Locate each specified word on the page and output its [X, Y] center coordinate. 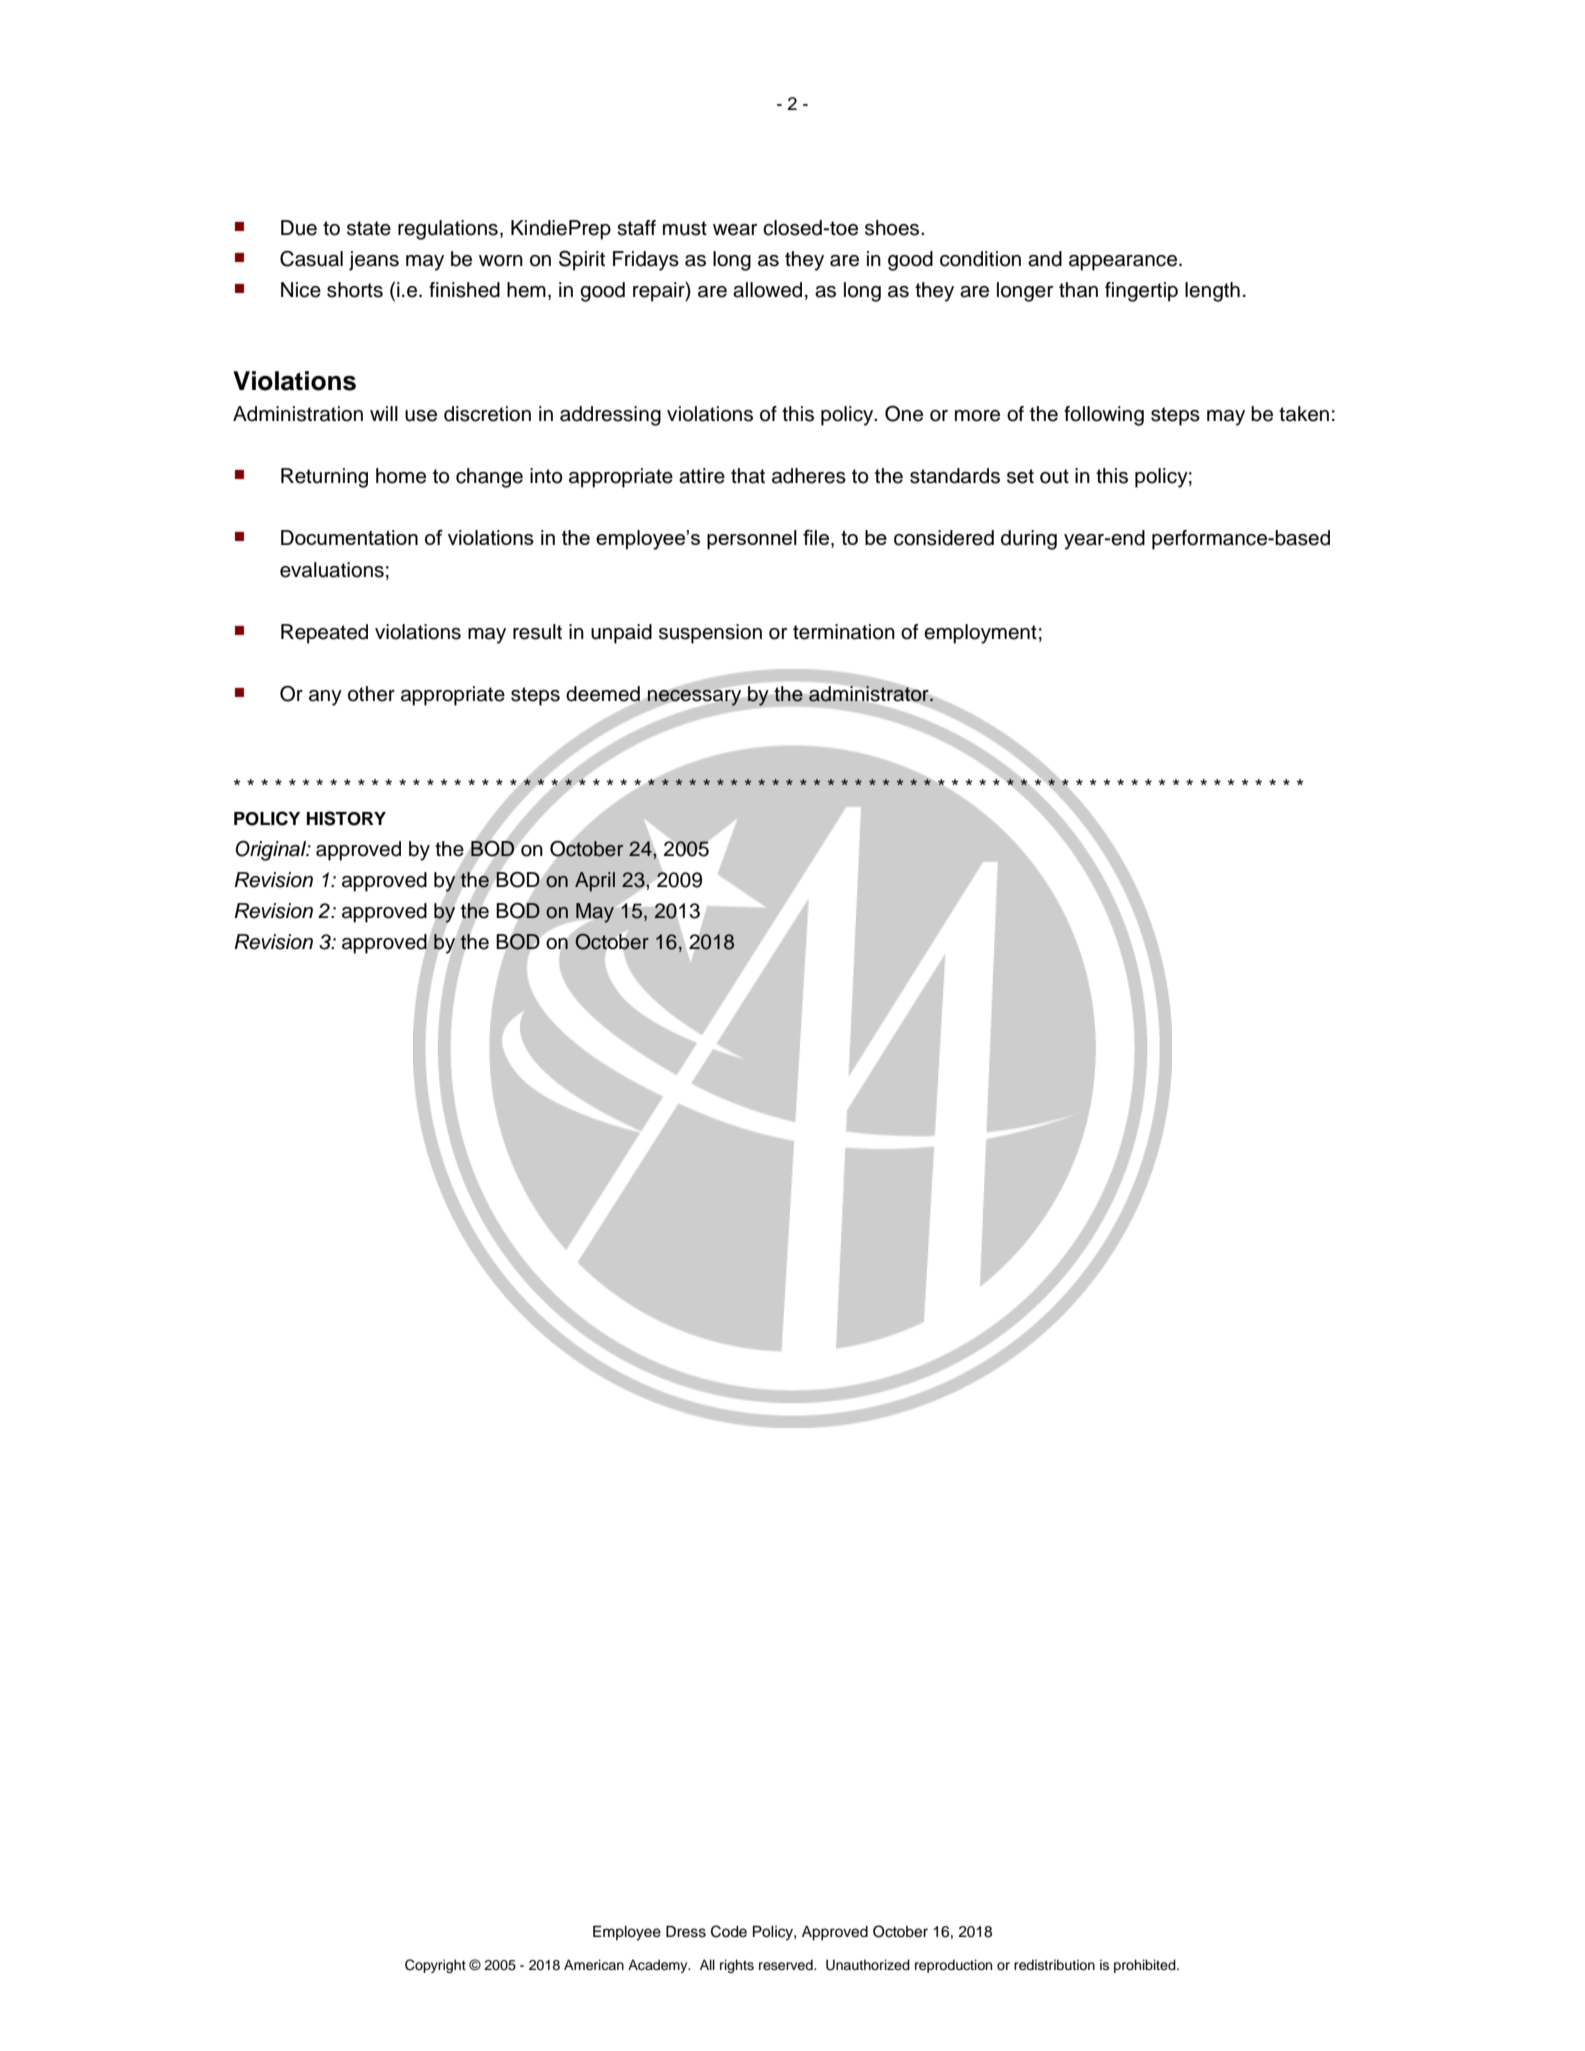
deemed [604, 695]
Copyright [435, 1966]
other [371, 694]
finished [464, 290]
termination [844, 632]
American [594, 1965]
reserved [787, 1965]
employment [980, 634]
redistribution [1054, 1965]
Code [729, 1931]
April [595, 882]
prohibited [1146, 1966]
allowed [767, 290]
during [1029, 540]
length [1212, 292]
